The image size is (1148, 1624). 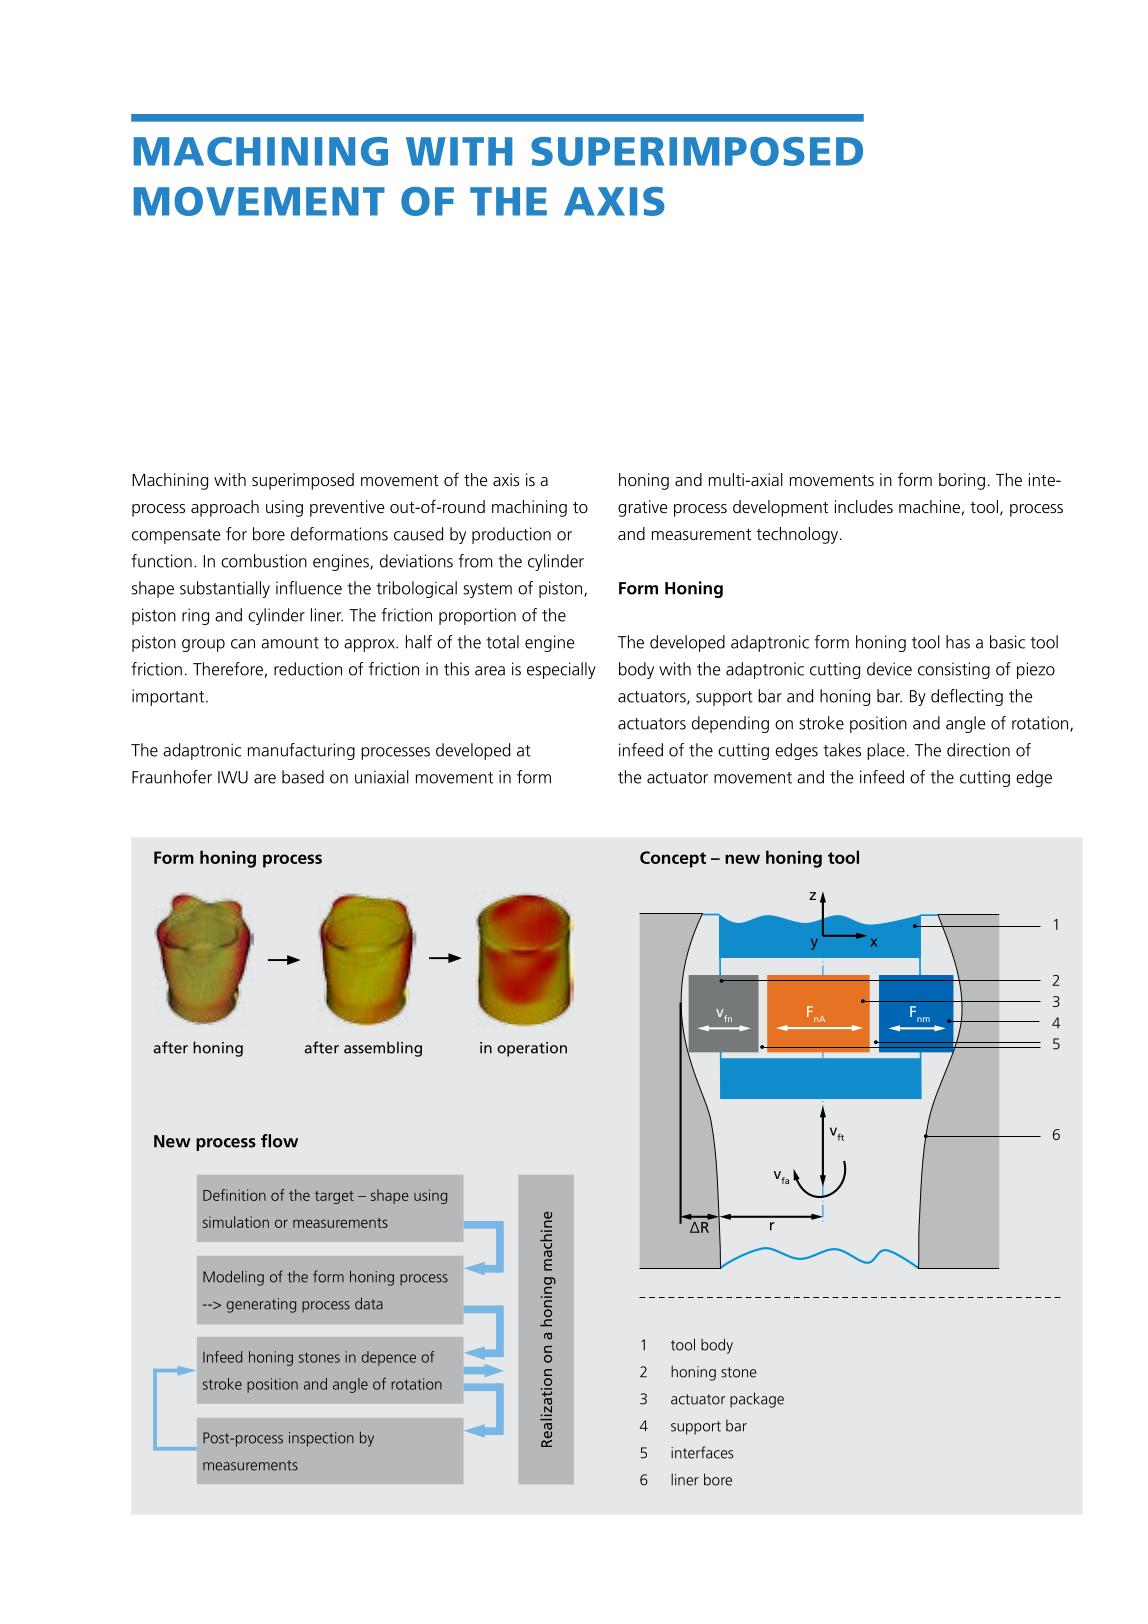 I want to click on combustion, so click(x=264, y=561).
